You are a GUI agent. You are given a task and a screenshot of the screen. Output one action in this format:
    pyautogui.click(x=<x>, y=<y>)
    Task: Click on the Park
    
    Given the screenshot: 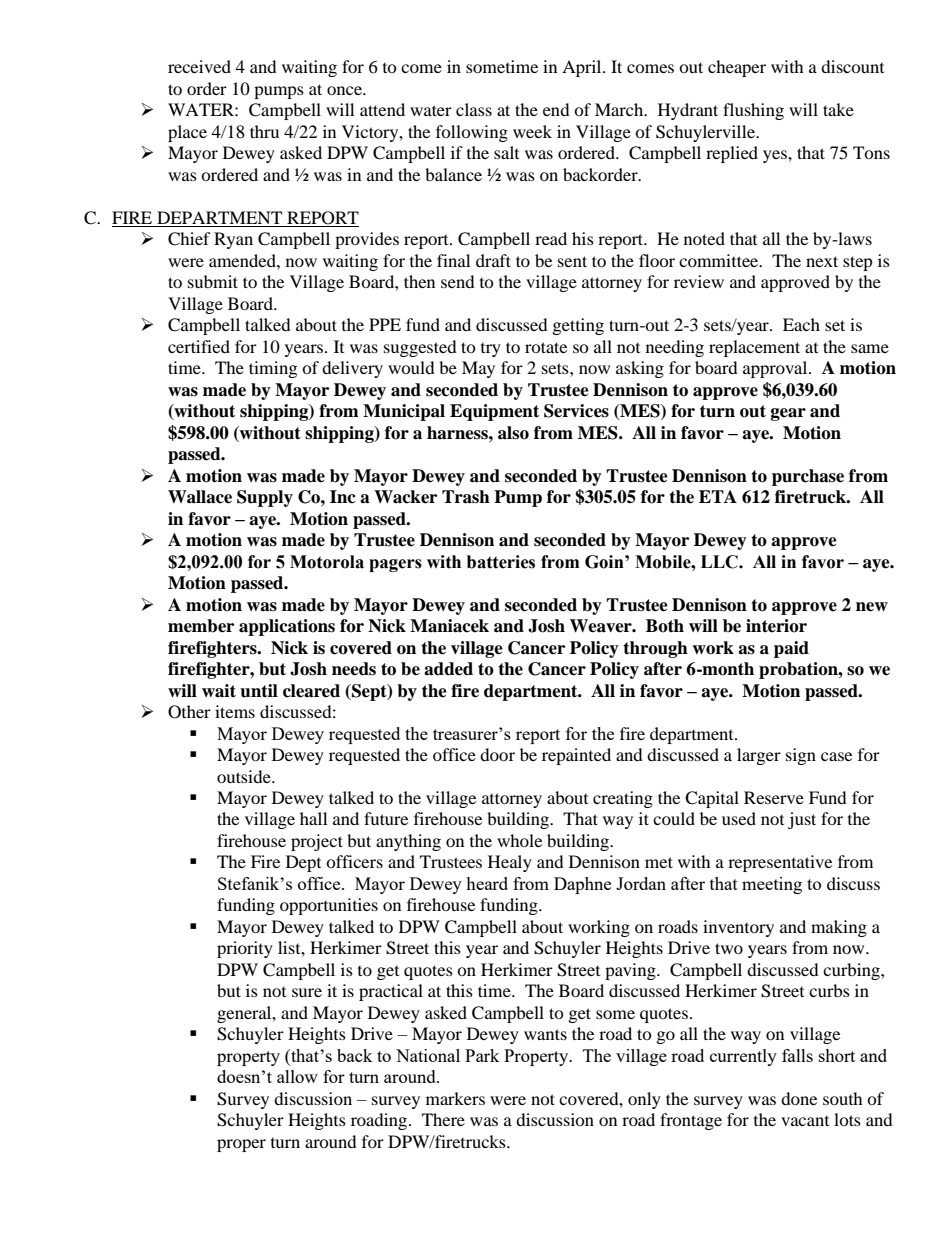 What is the action you would take?
    pyautogui.click(x=482, y=1055)
